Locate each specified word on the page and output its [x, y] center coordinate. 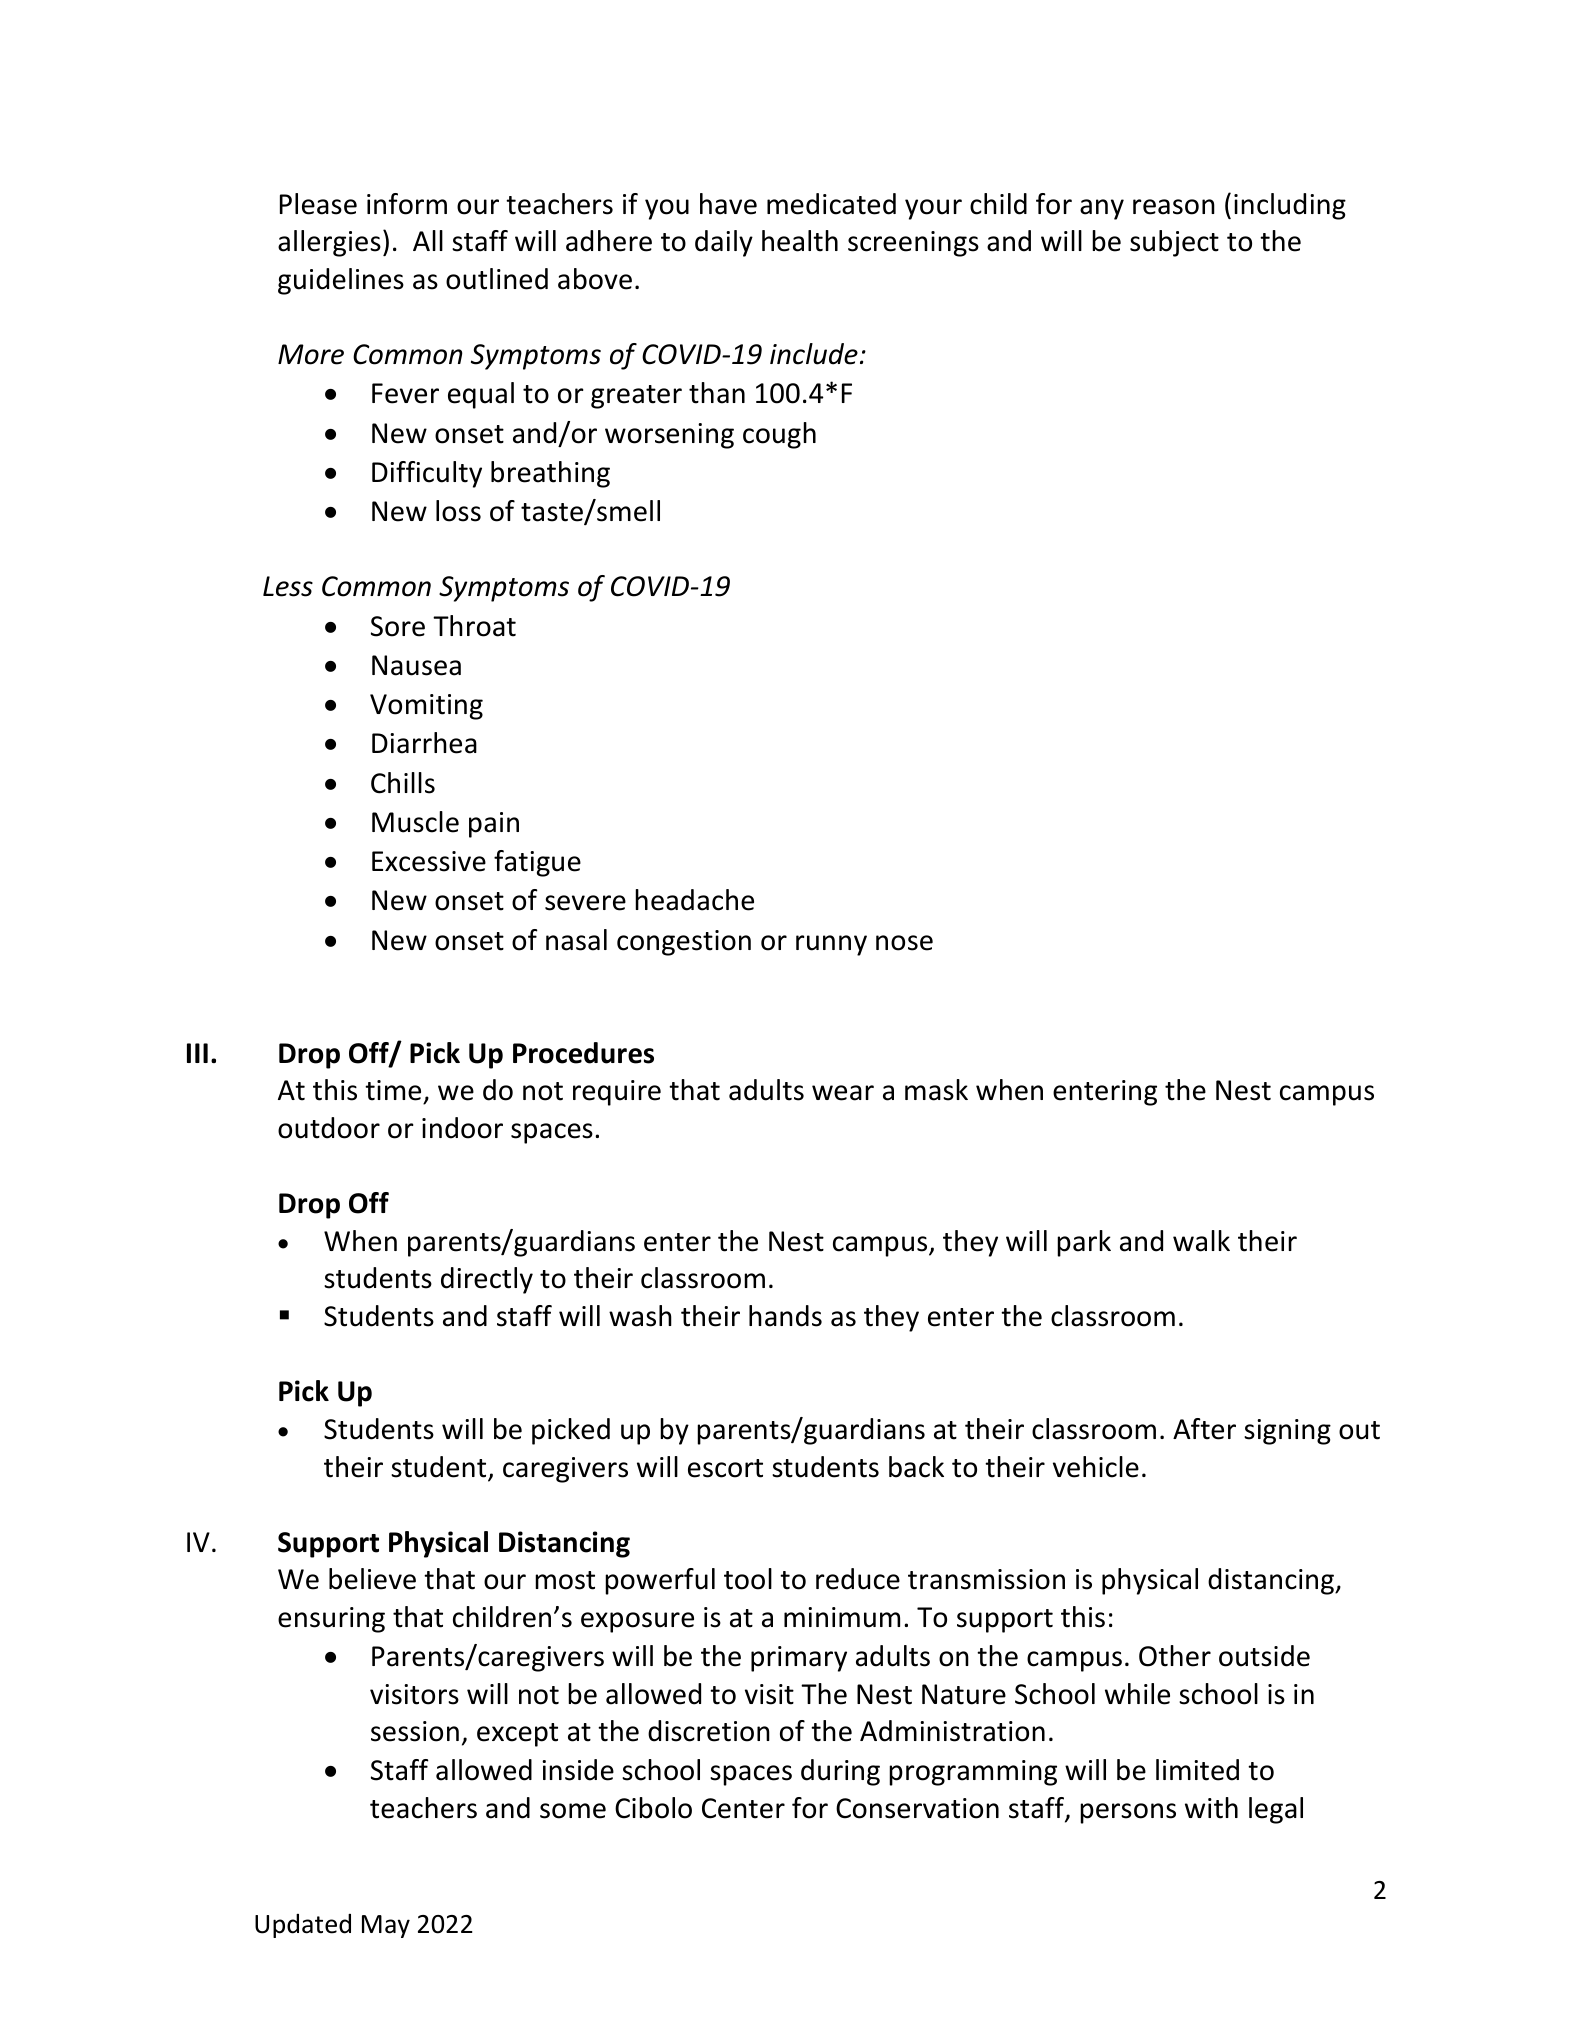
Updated [303, 1926]
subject [1174, 243]
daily [724, 243]
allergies [329, 243]
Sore [398, 626]
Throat [474, 626]
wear [843, 1093]
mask [936, 1090]
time [394, 1092]
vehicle [1096, 1467]
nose [904, 943]
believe [372, 1579]
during [840, 1772]
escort [725, 1468]
